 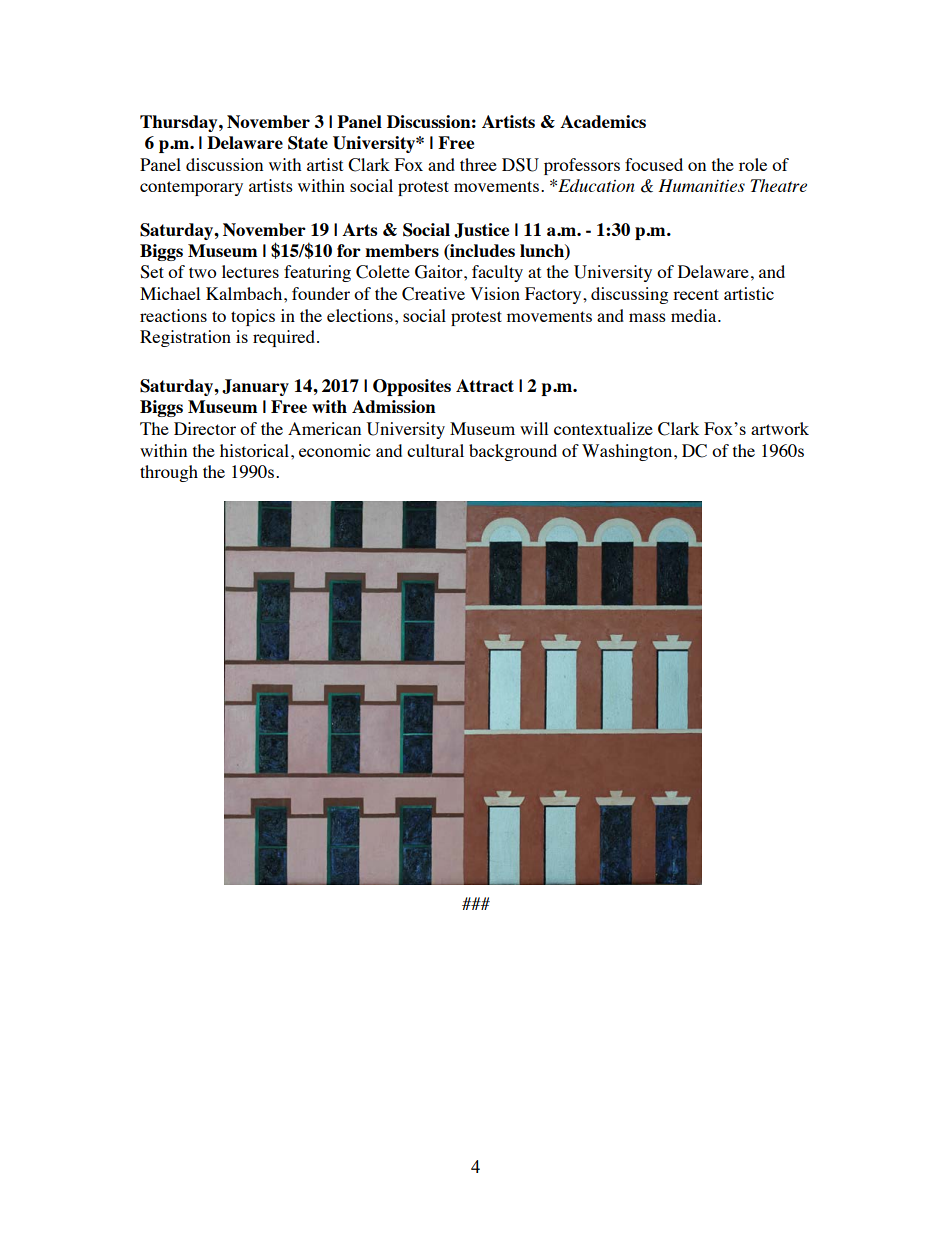 I want to click on historical, so click(x=254, y=450).
